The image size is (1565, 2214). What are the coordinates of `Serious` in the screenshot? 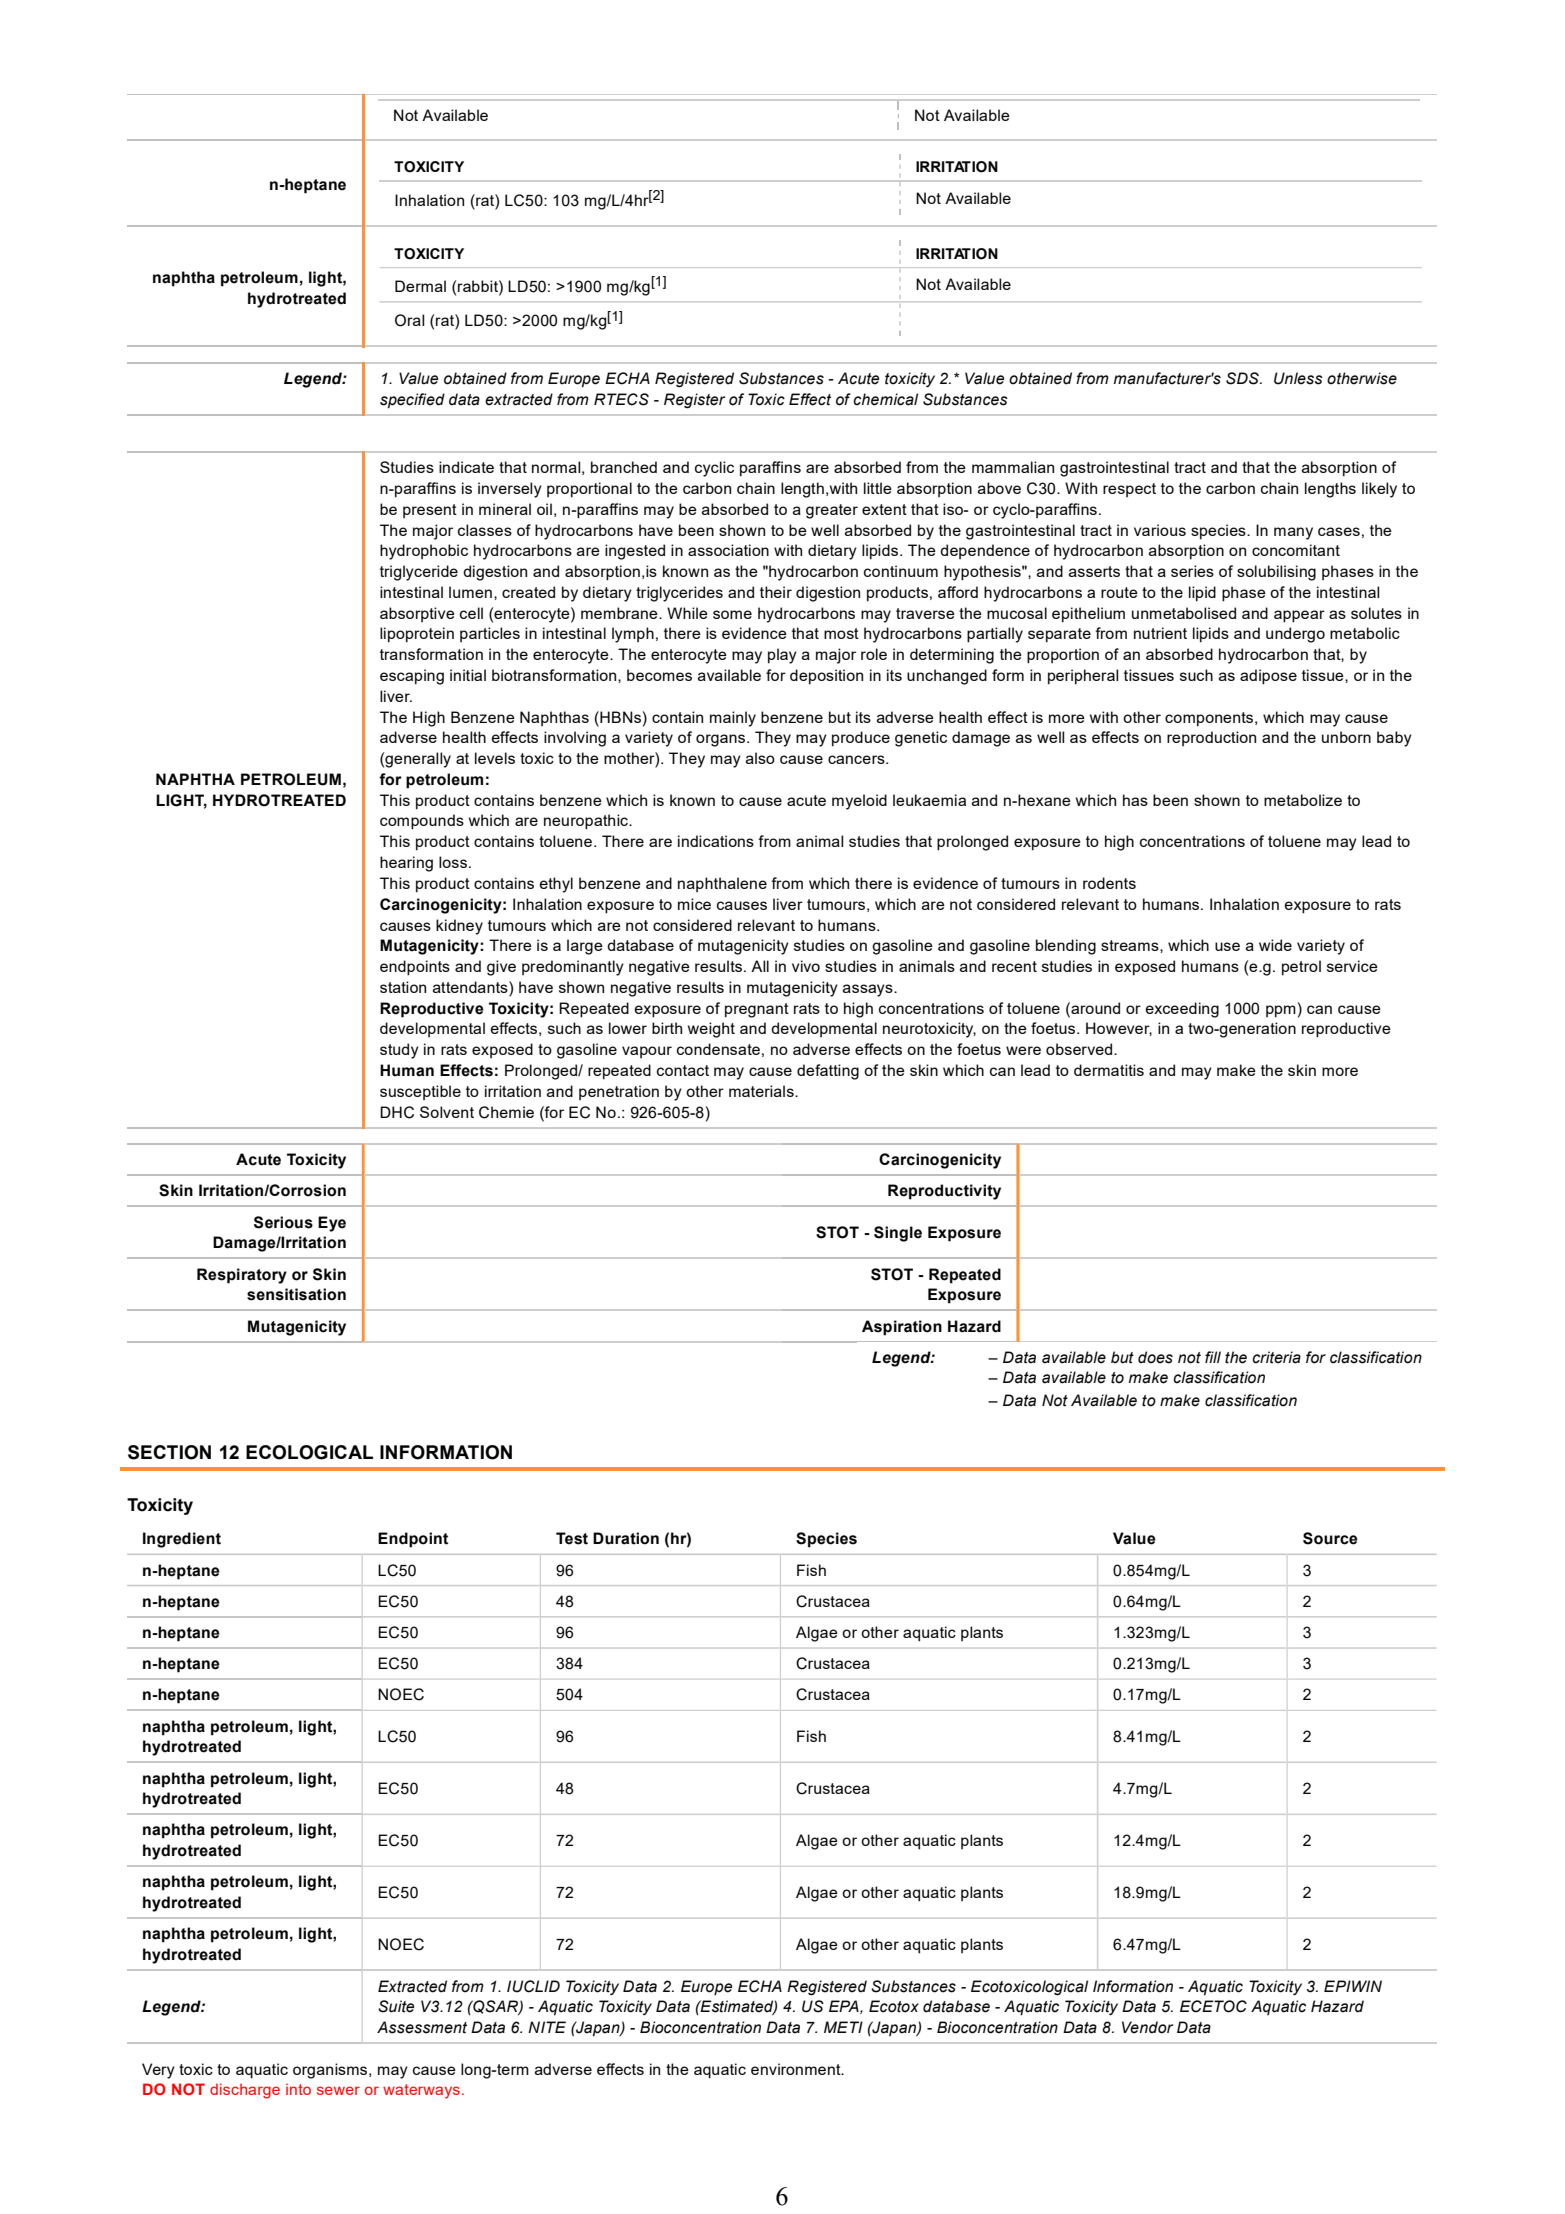 It's located at (283, 1222).
